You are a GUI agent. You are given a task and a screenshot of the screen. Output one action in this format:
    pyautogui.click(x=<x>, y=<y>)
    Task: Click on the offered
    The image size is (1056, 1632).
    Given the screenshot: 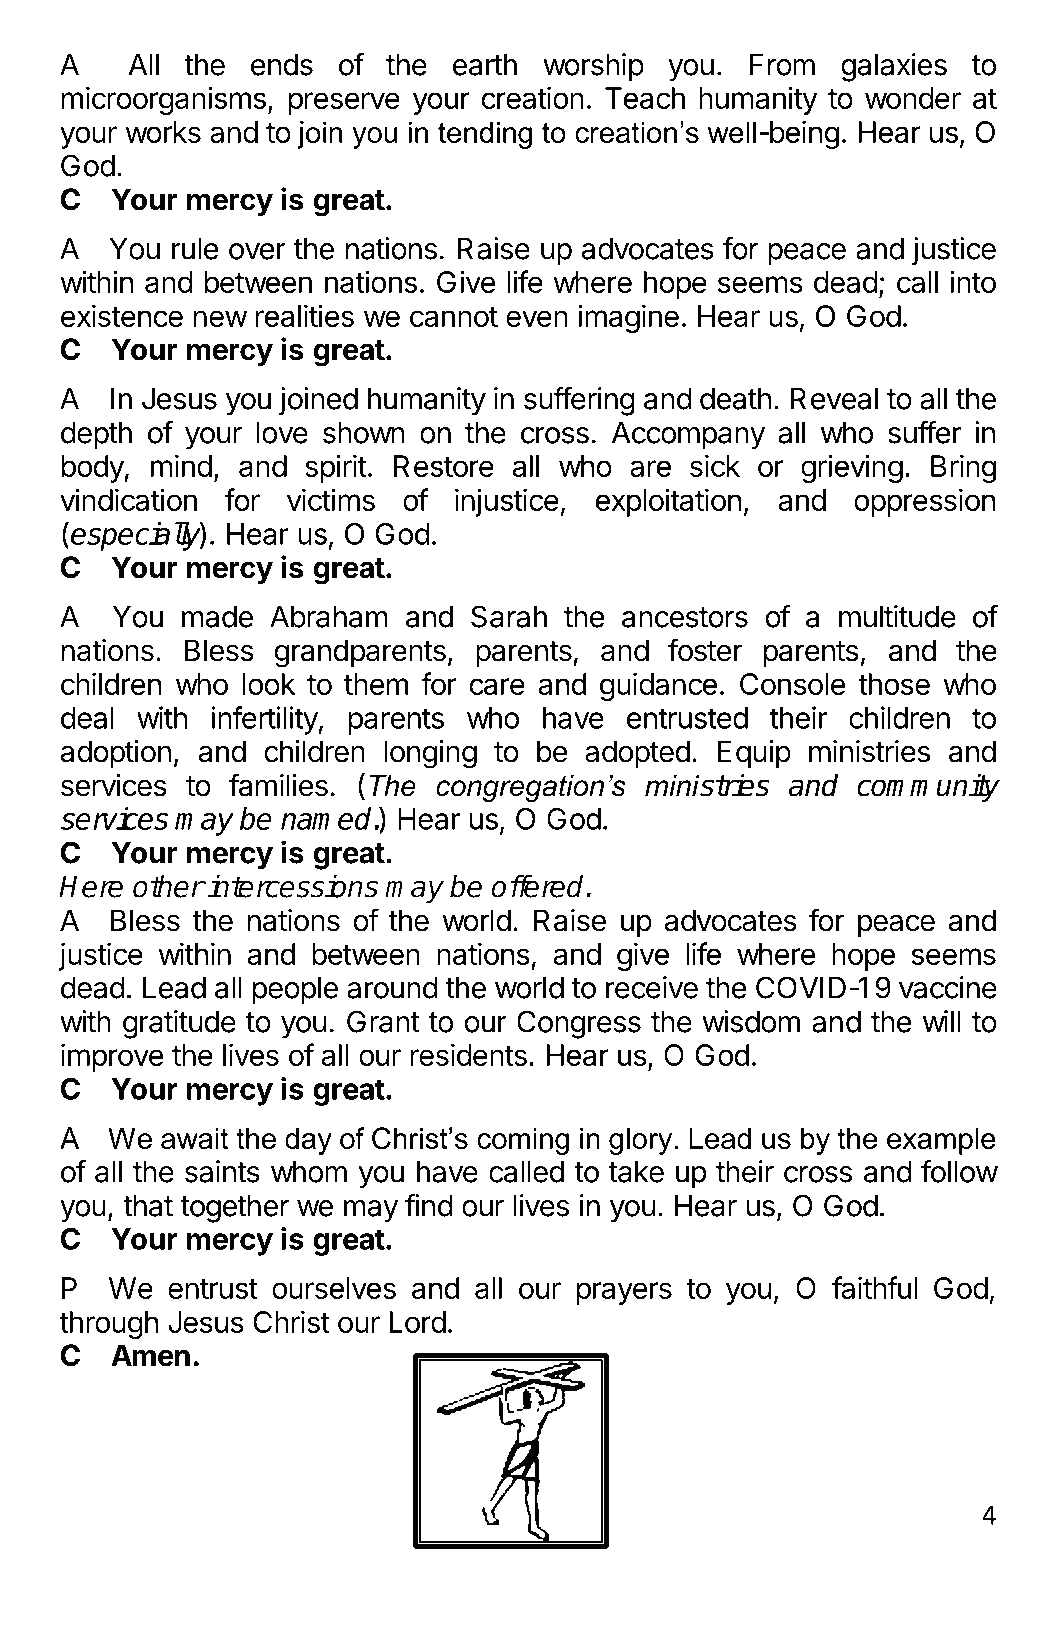 What is the action you would take?
    pyautogui.click(x=539, y=886)
